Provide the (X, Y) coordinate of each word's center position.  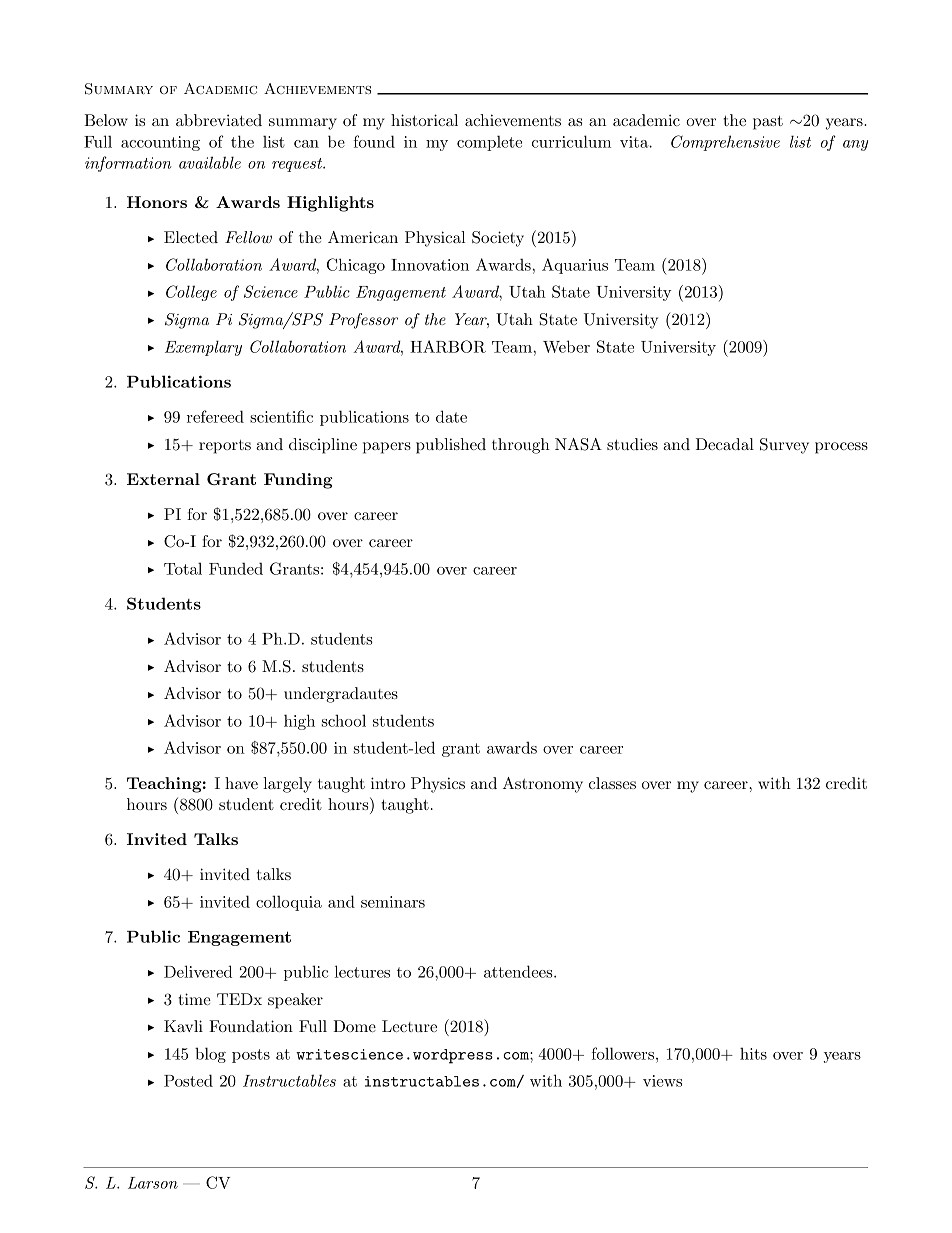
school (344, 720)
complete (489, 143)
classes (612, 783)
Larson (153, 1183)
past (768, 122)
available (210, 162)
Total (183, 568)
